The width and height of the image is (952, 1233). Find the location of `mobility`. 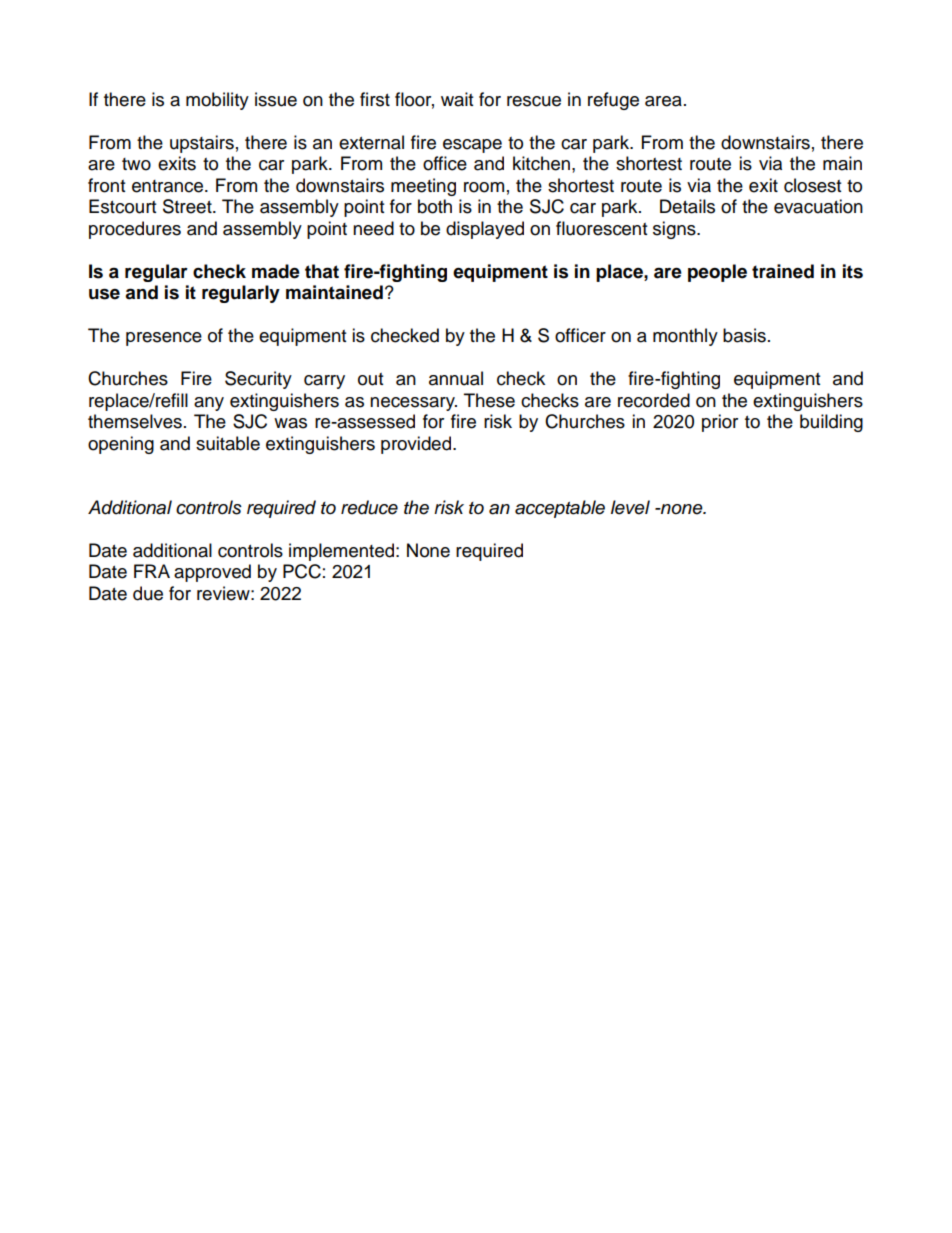

mobility is located at coordinates (217, 101).
